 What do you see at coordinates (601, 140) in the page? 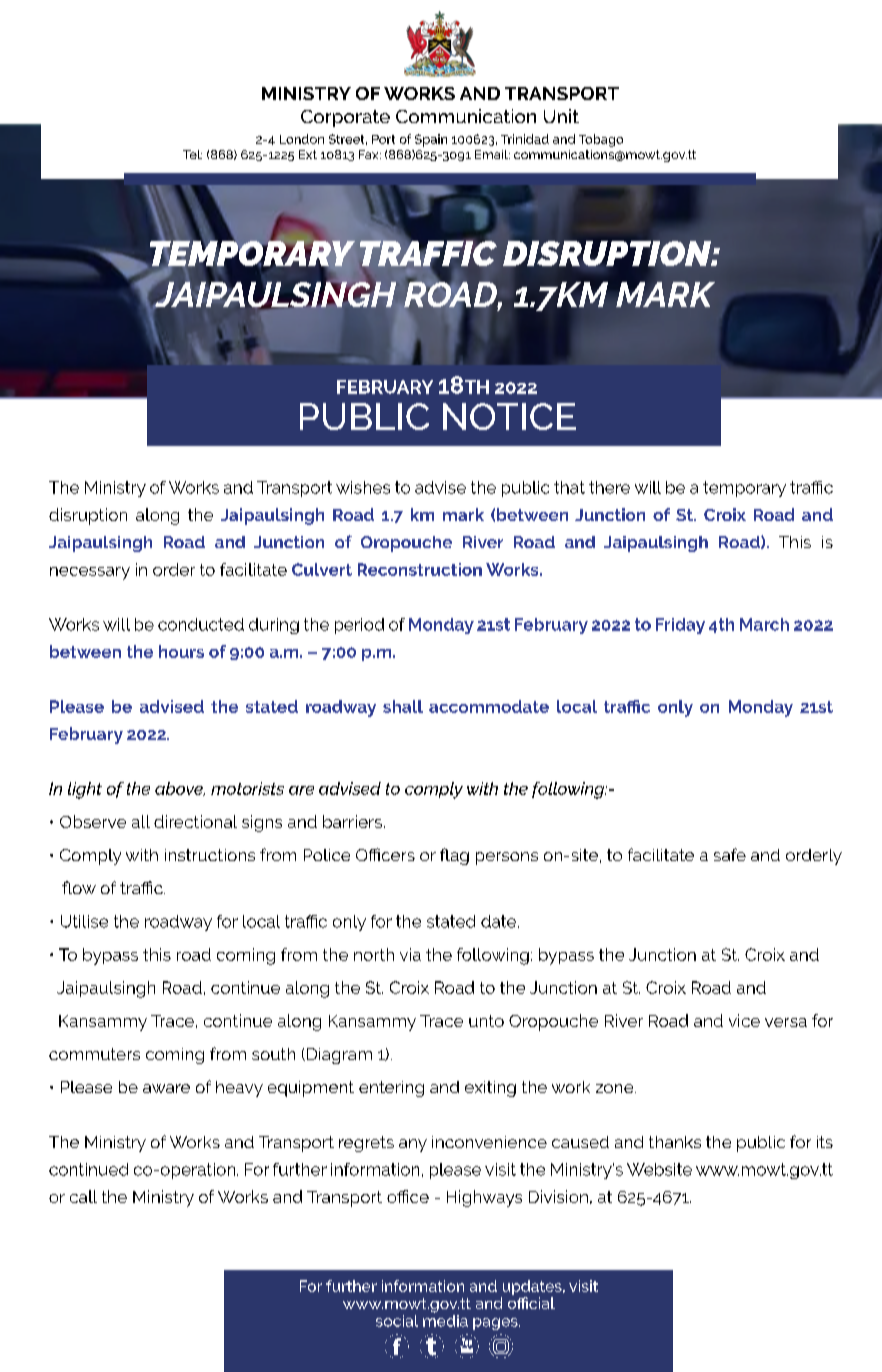
I see `Tobago` at bounding box center [601, 140].
